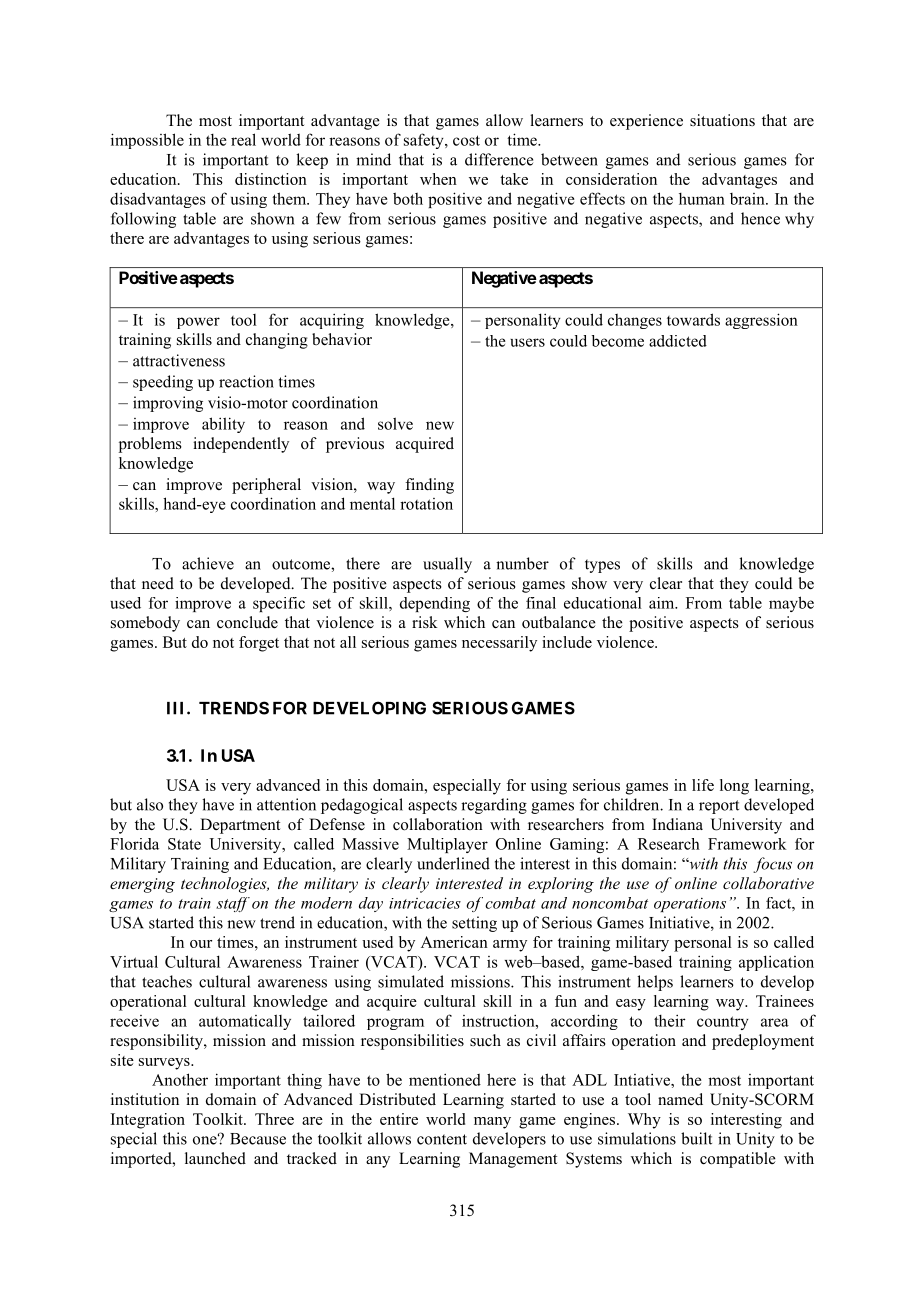 This image has width=924, height=1308. I want to click on situations, so click(722, 120).
